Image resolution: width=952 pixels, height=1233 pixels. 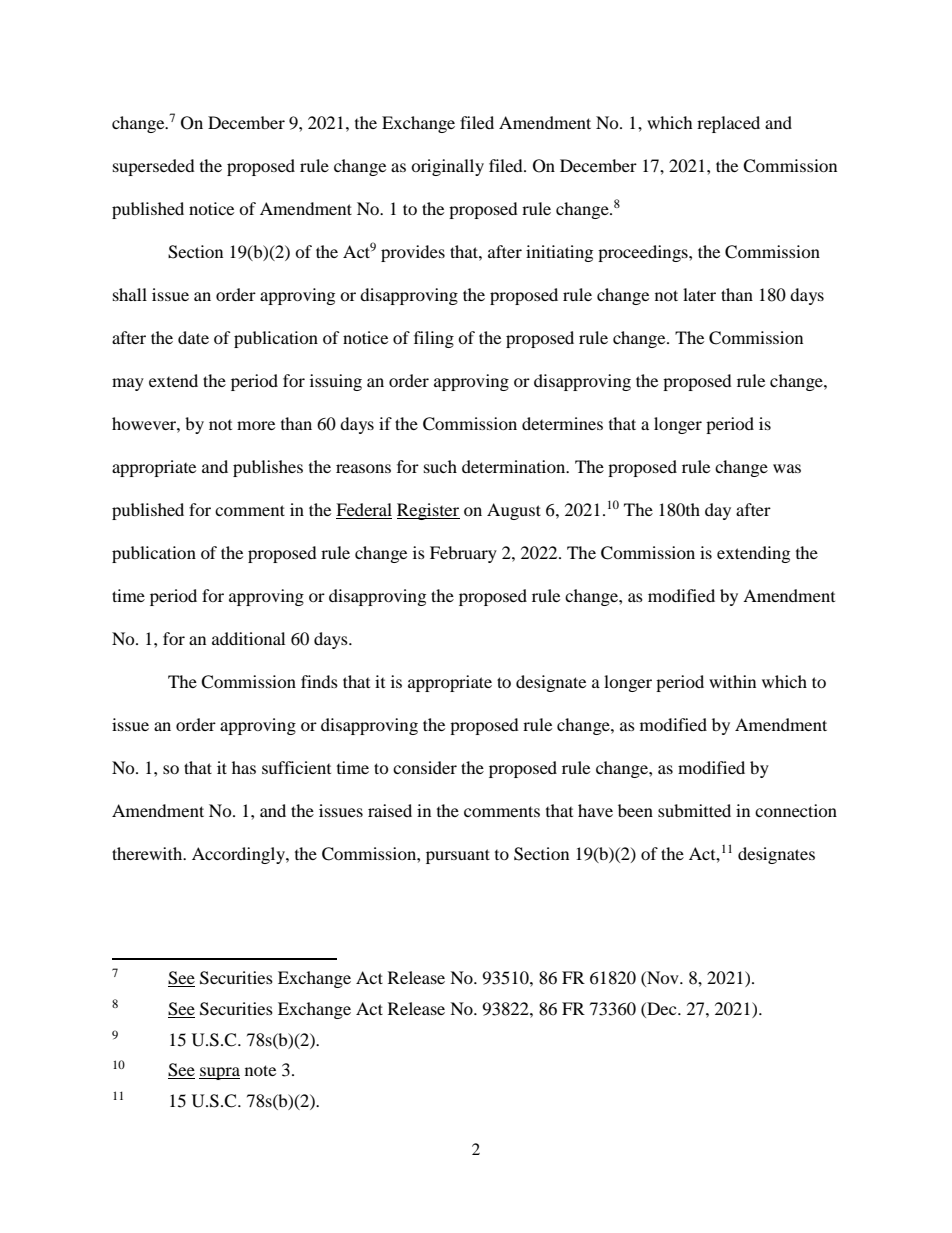 I want to click on has, so click(x=244, y=767).
